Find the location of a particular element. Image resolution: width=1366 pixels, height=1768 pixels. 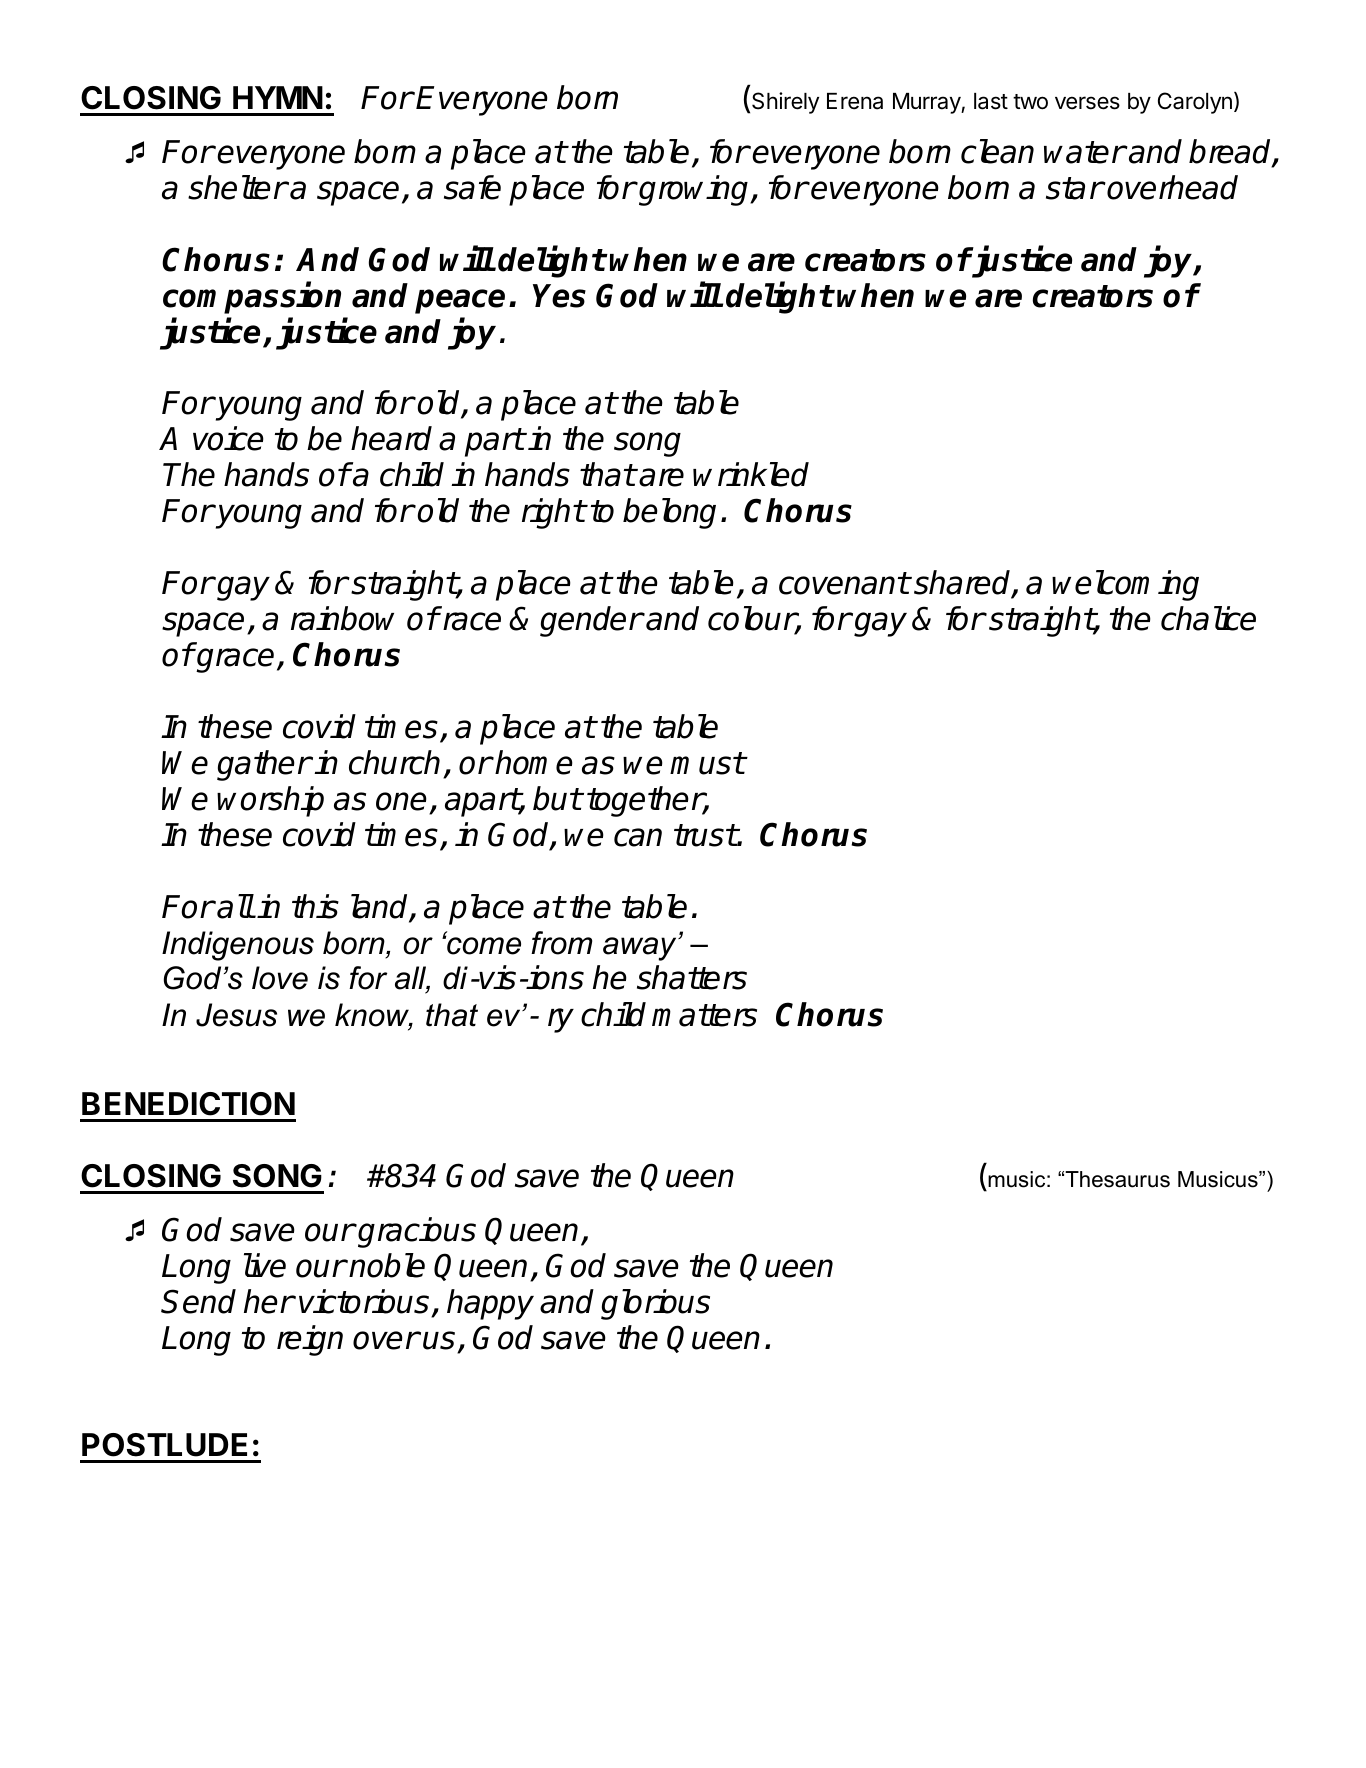

verses is located at coordinates (1087, 103).
